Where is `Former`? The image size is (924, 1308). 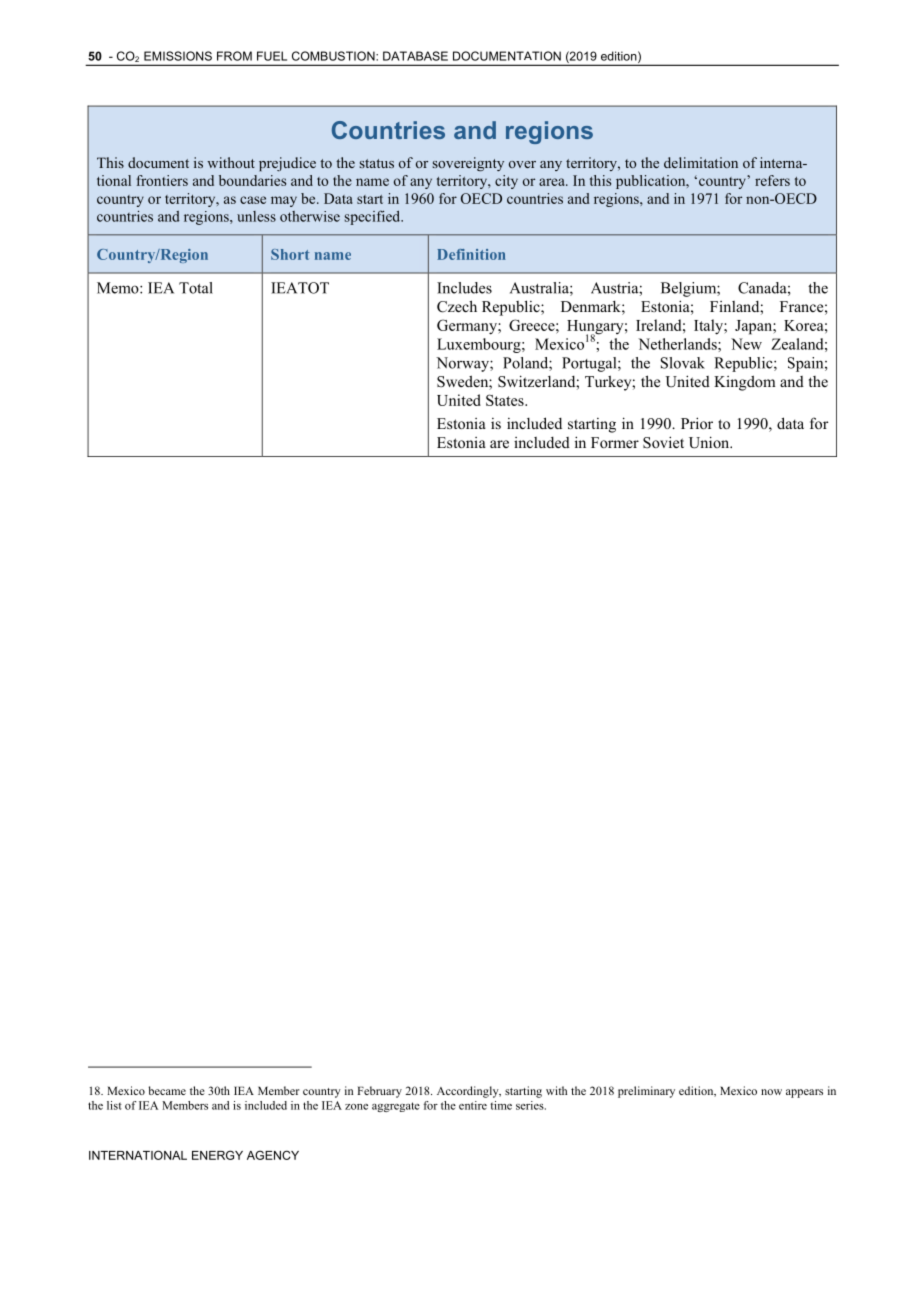 Former is located at coordinates (615, 442).
